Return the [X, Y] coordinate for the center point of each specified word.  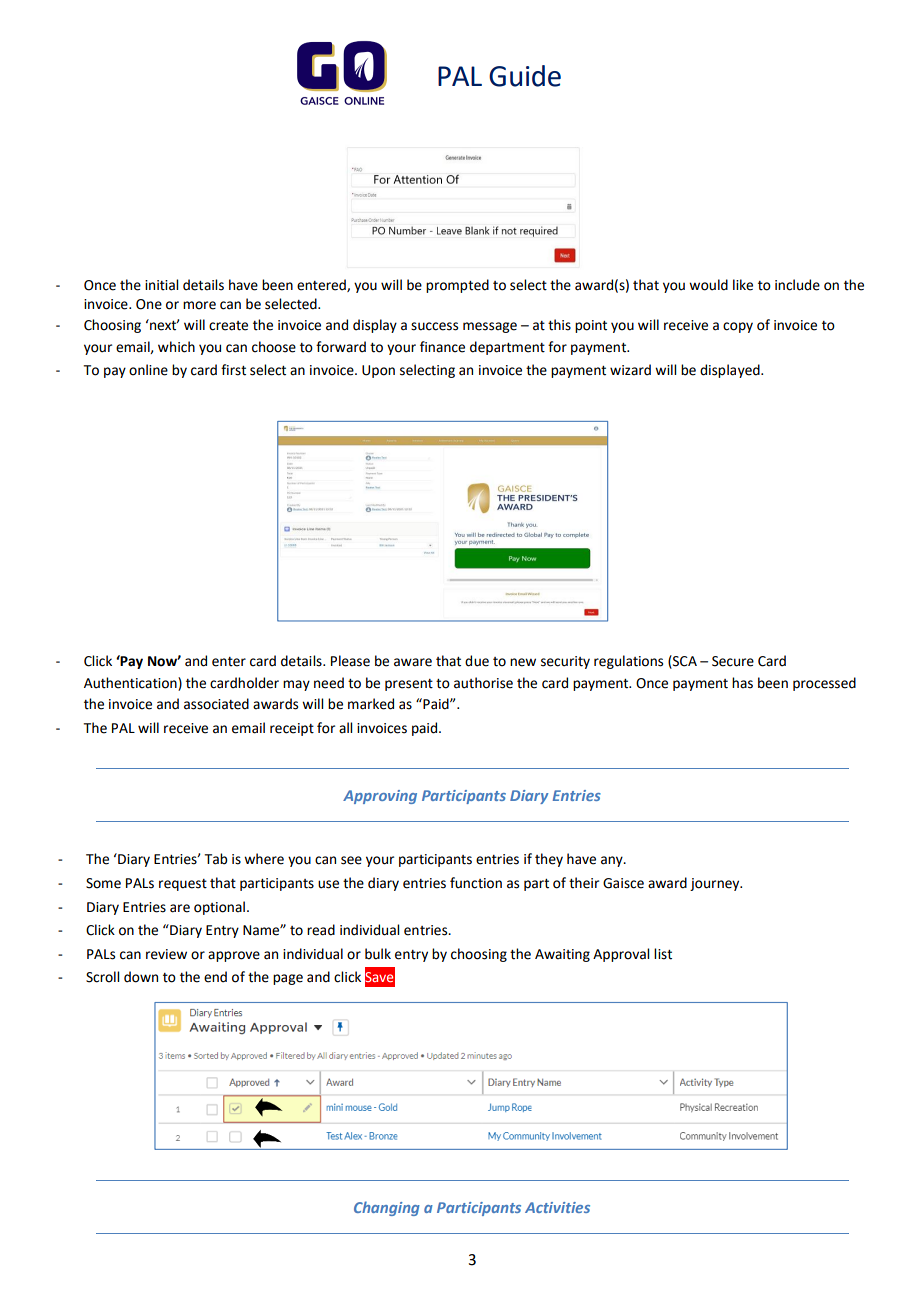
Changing [387, 1208]
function [476, 883]
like [743, 285]
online [148, 370]
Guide [525, 76]
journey [716, 884]
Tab [216, 859]
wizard [630, 370]
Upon [378, 371]
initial [161, 285]
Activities [557, 1207]
